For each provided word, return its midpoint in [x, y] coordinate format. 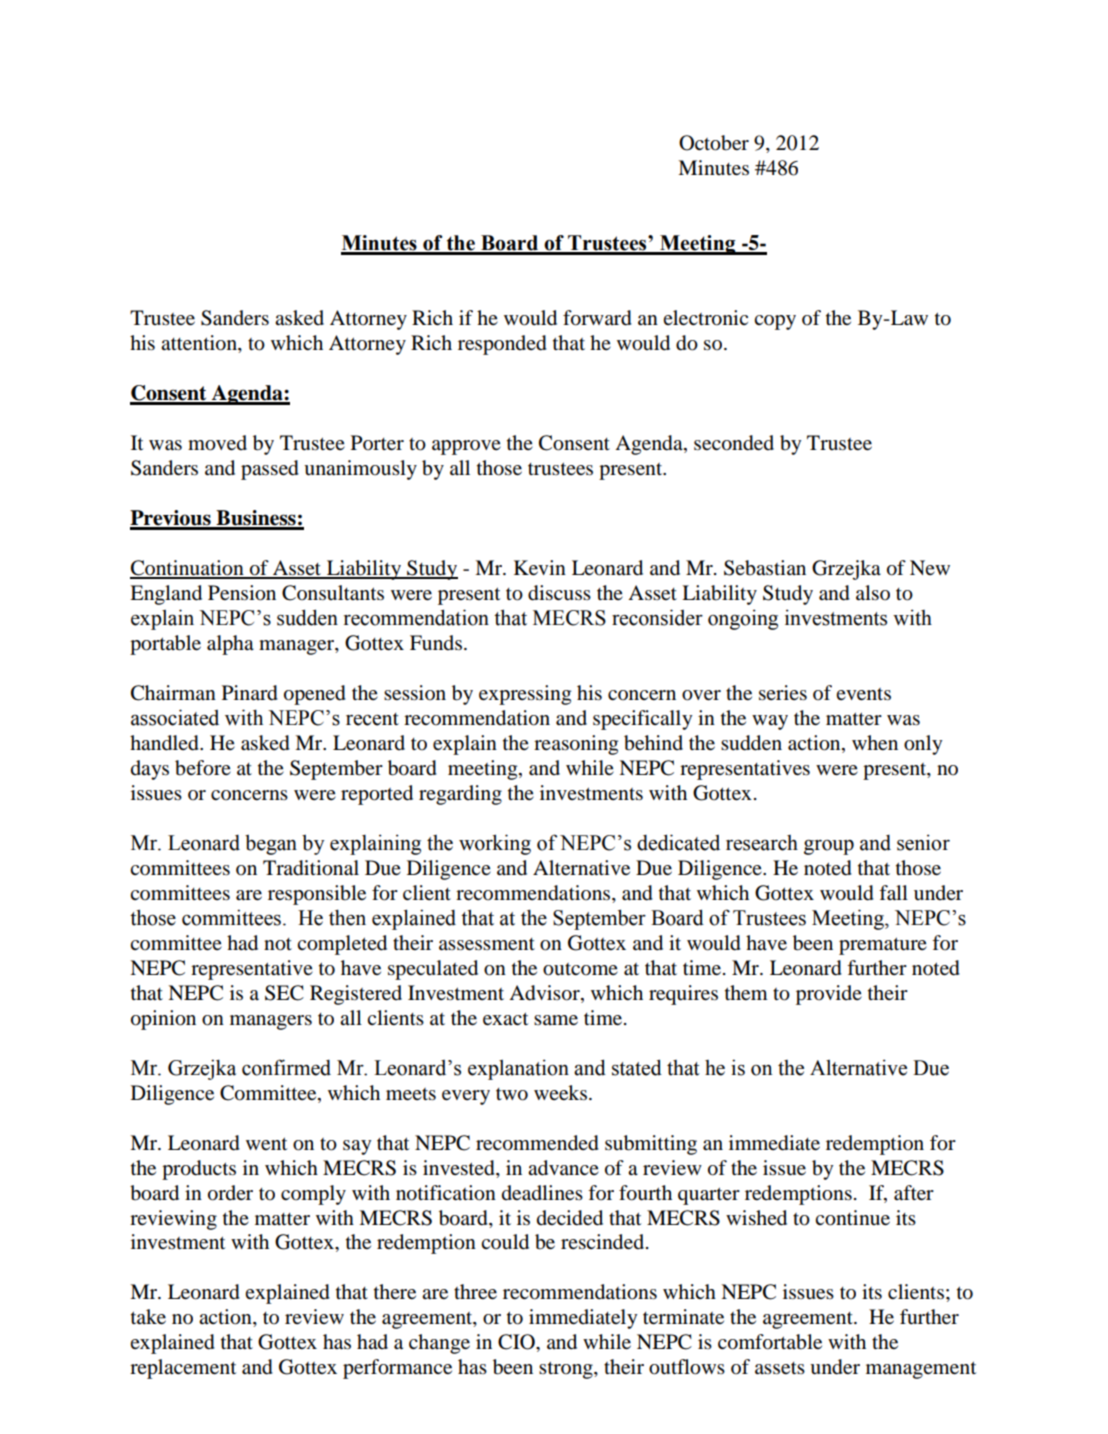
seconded [734, 443]
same [556, 1020]
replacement [183, 1369]
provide [829, 995]
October [714, 143]
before [203, 768]
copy [775, 322]
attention [200, 344]
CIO [517, 1342]
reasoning [576, 745]
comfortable [770, 1342]
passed [270, 470]
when [875, 742]
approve [466, 447]
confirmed [286, 1067]
